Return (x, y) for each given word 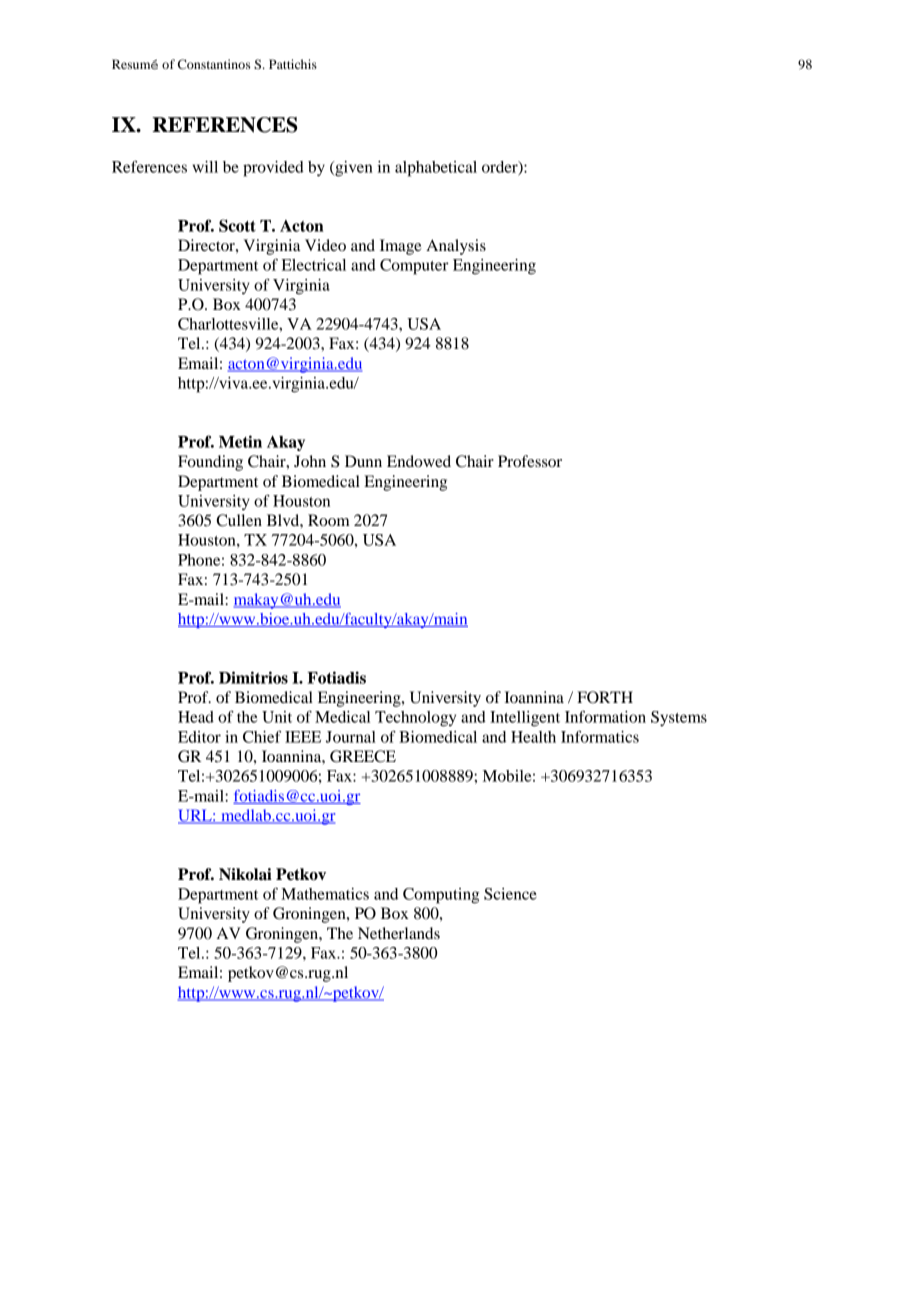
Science (510, 894)
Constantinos (214, 64)
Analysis (456, 247)
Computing (441, 896)
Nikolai (245, 874)
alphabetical (436, 169)
